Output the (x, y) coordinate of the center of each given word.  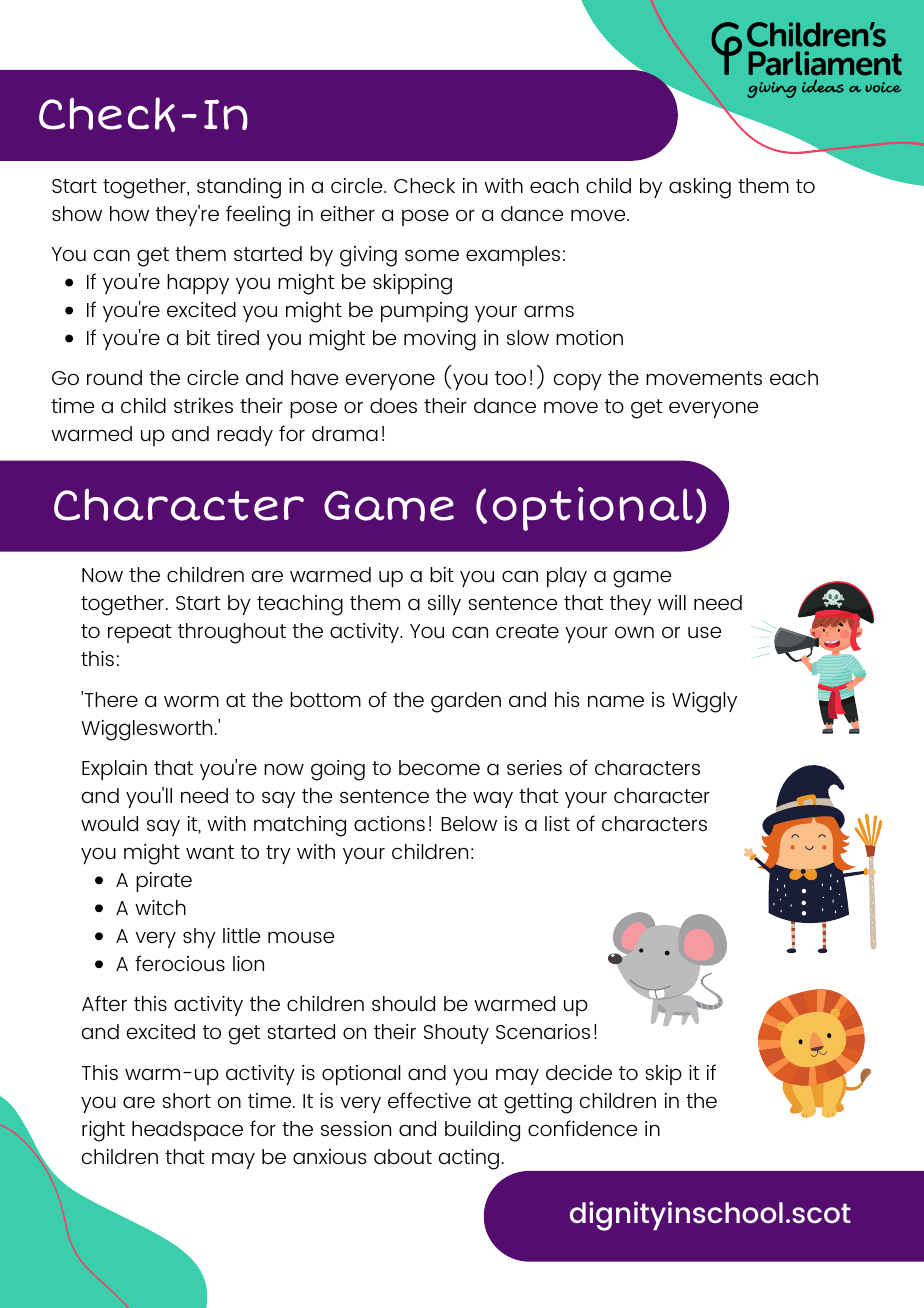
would (109, 823)
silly (444, 605)
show (77, 213)
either (348, 213)
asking (700, 188)
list (557, 823)
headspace (187, 1131)
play (567, 577)
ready (245, 436)
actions (389, 823)
